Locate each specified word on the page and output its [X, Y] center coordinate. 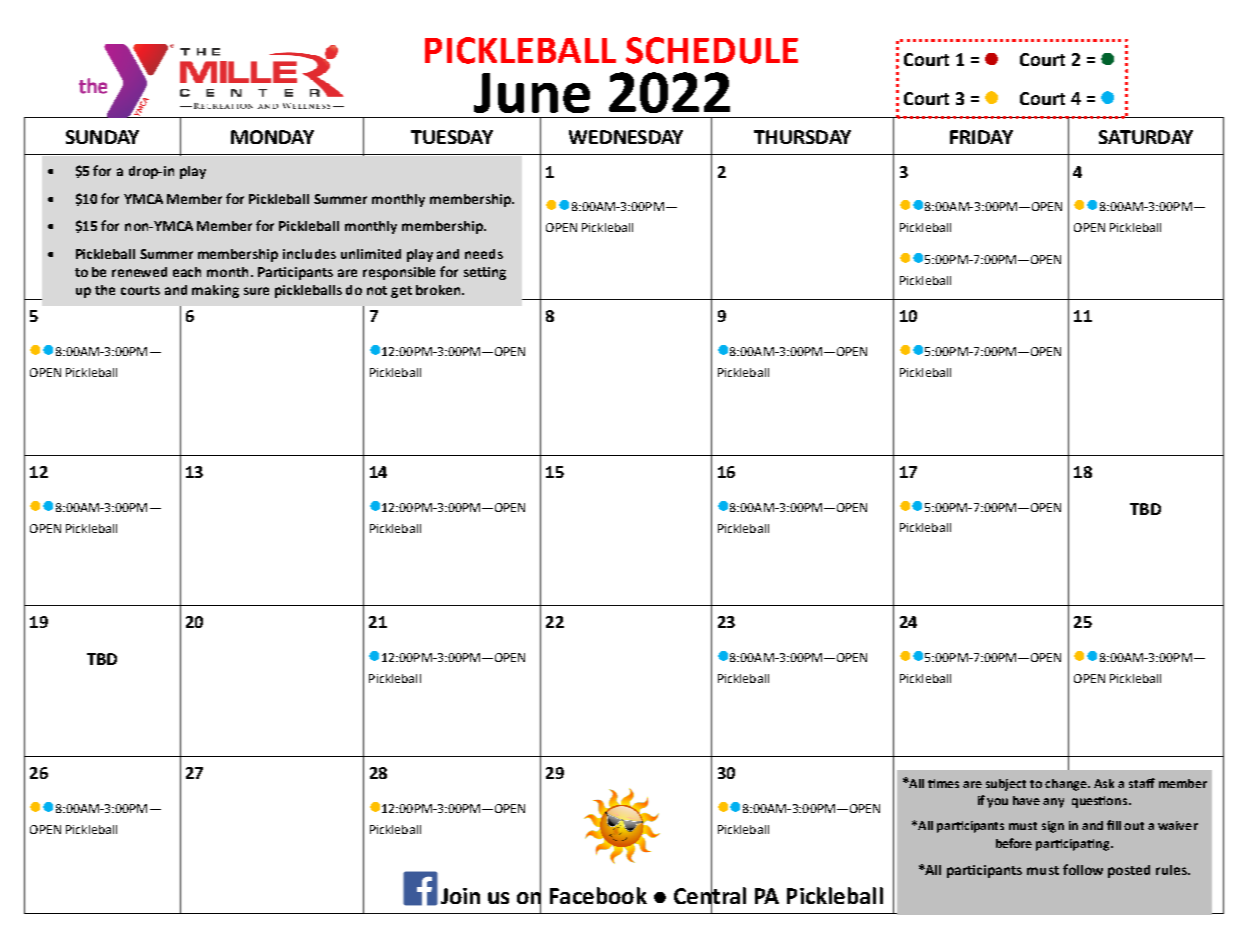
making [215, 291]
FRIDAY [981, 137]
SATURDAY [1146, 137]
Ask [1104, 783]
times [943, 783]
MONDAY [272, 137]
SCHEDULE [712, 50]
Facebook [598, 895]
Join [460, 896]
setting [485, 273]
